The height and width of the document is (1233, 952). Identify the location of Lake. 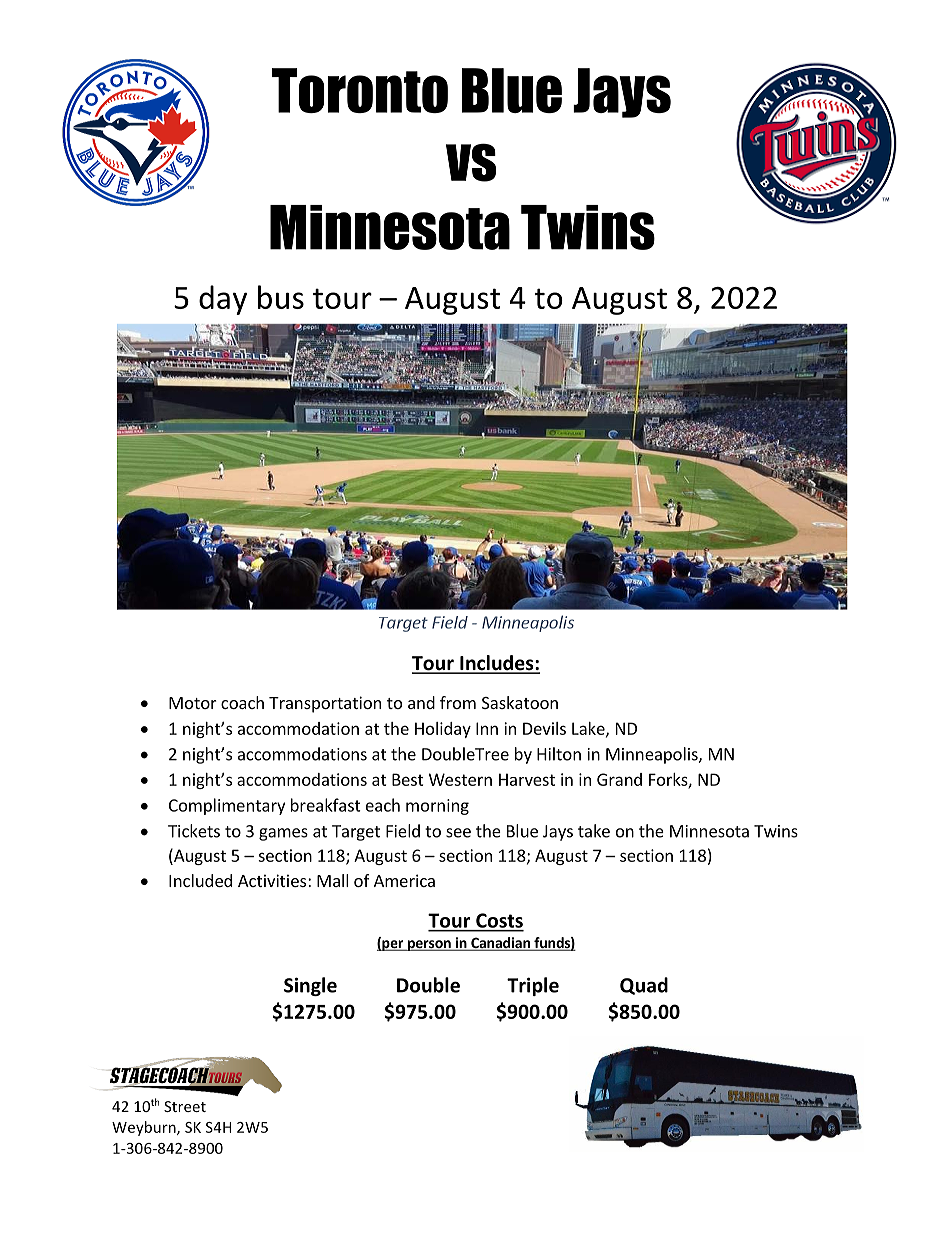
(589, 729).
